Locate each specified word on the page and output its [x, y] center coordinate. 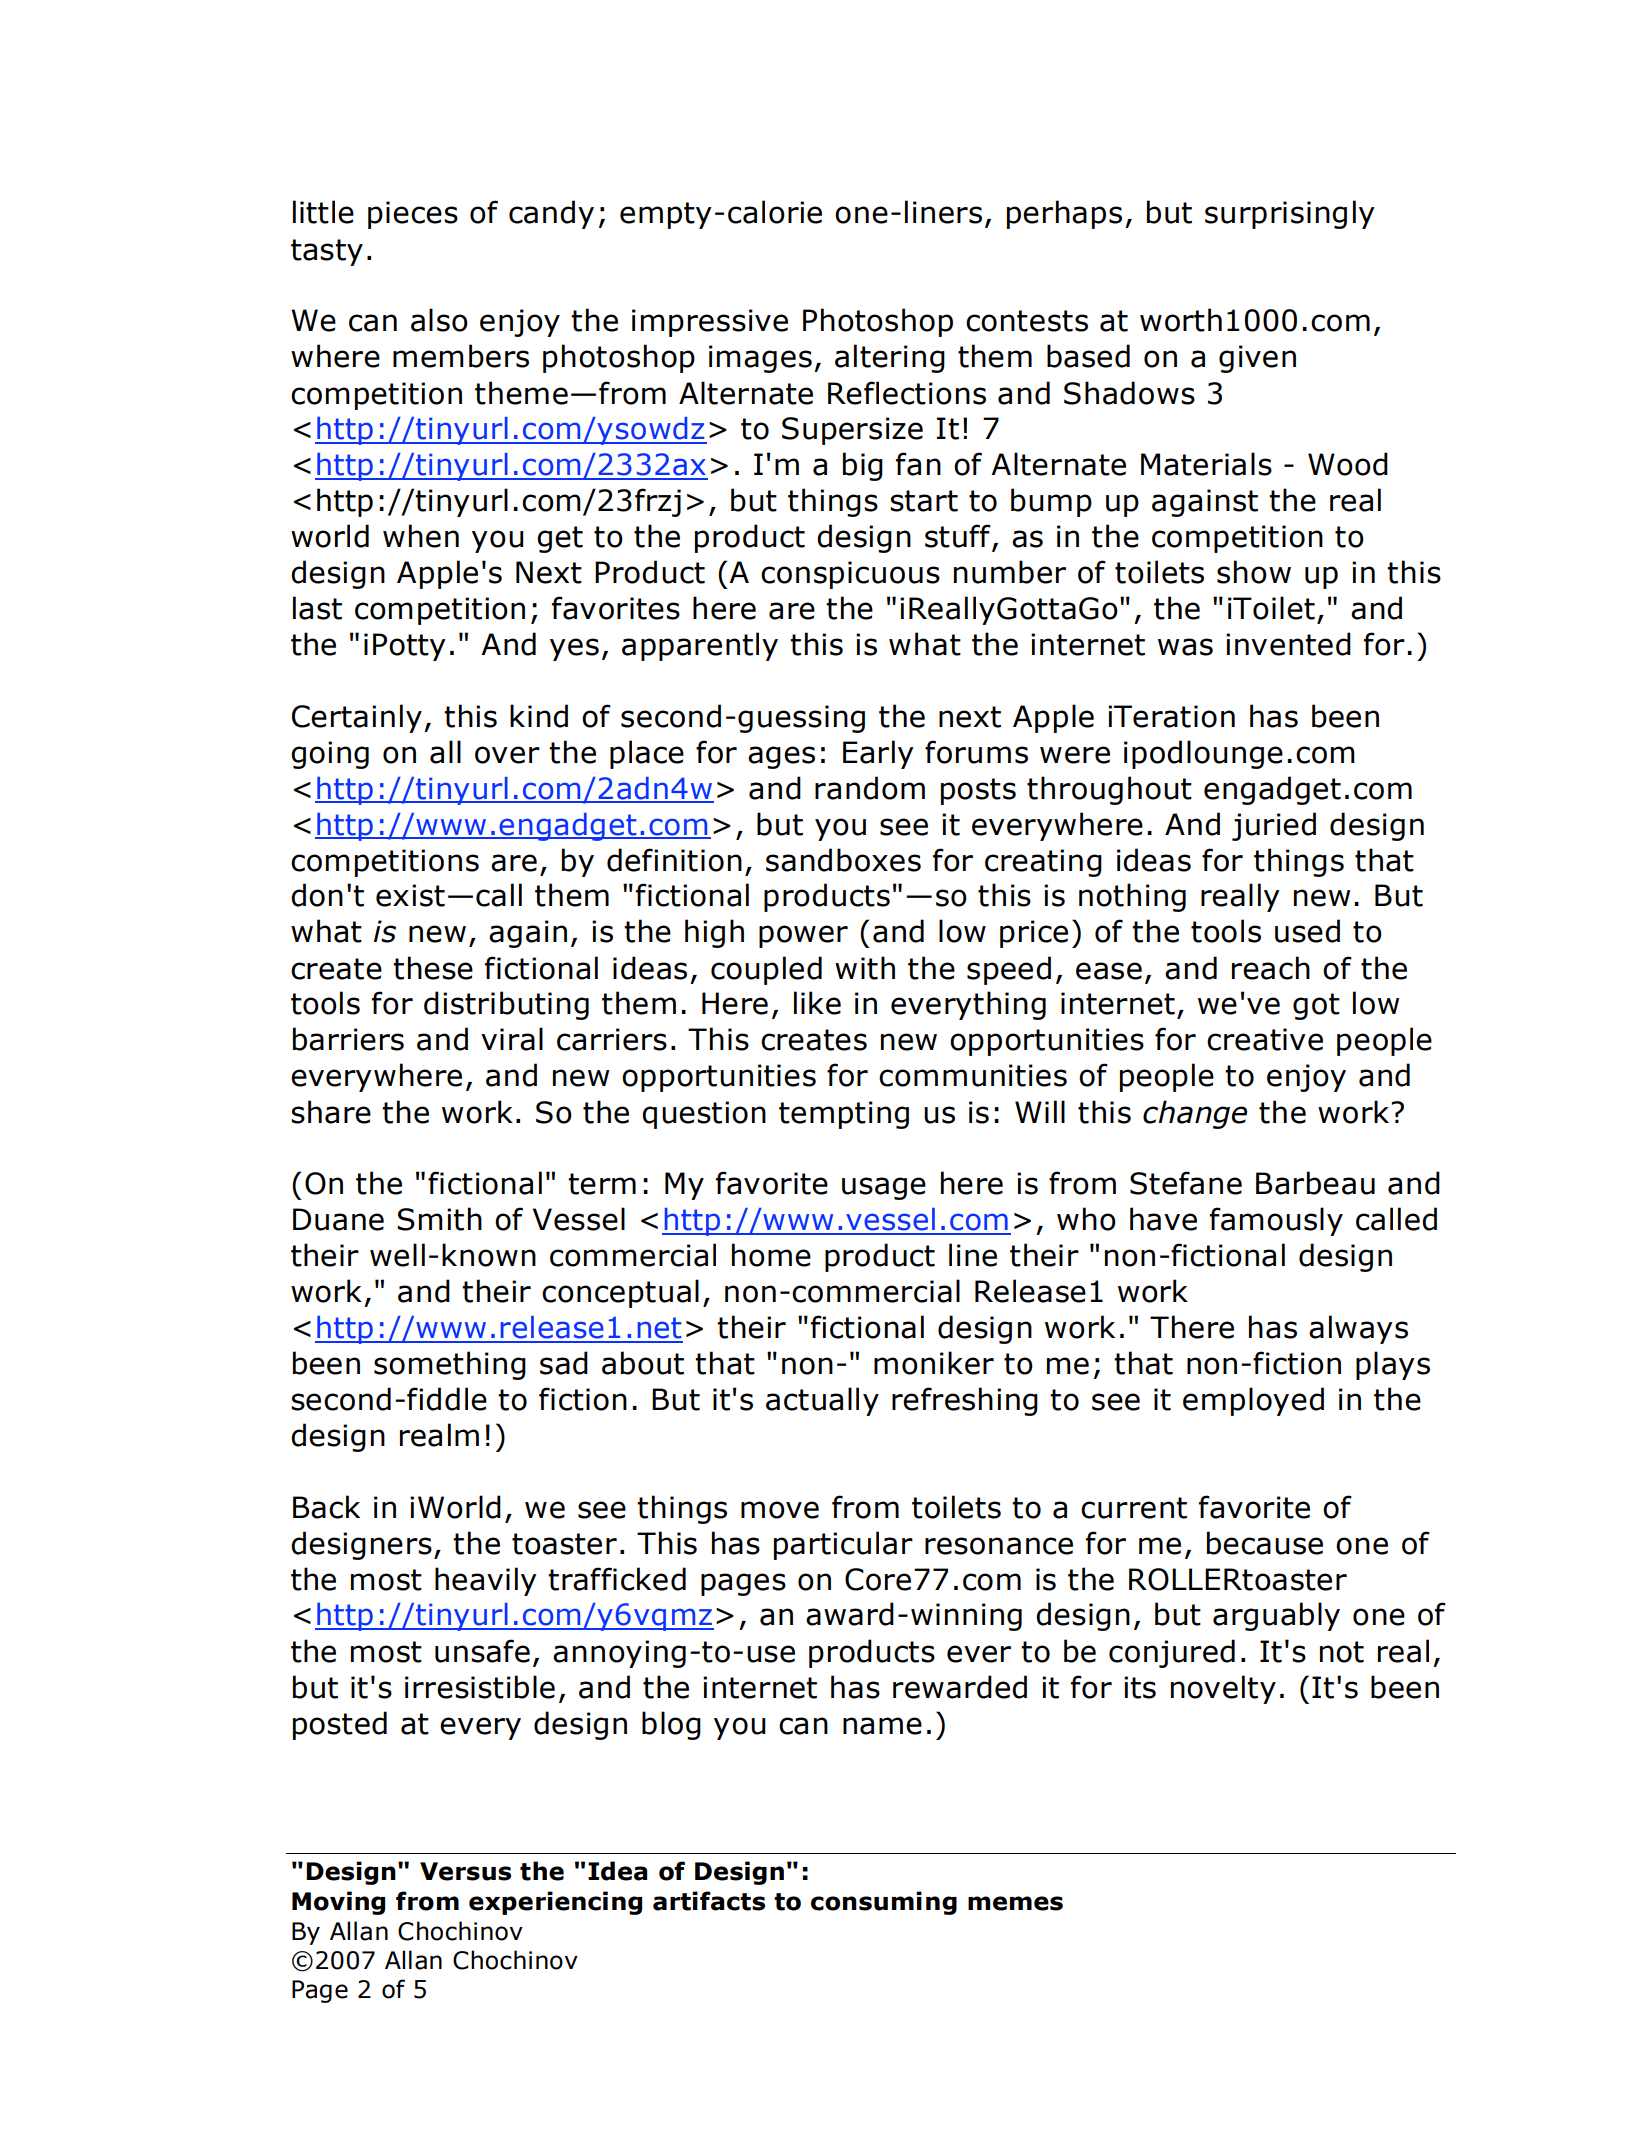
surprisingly [1290, 214]
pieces [413, 215]
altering [890, 358]
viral [512, 1039]
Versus [465, 1871]
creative [1265, 1039]
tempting [844, 1115]
